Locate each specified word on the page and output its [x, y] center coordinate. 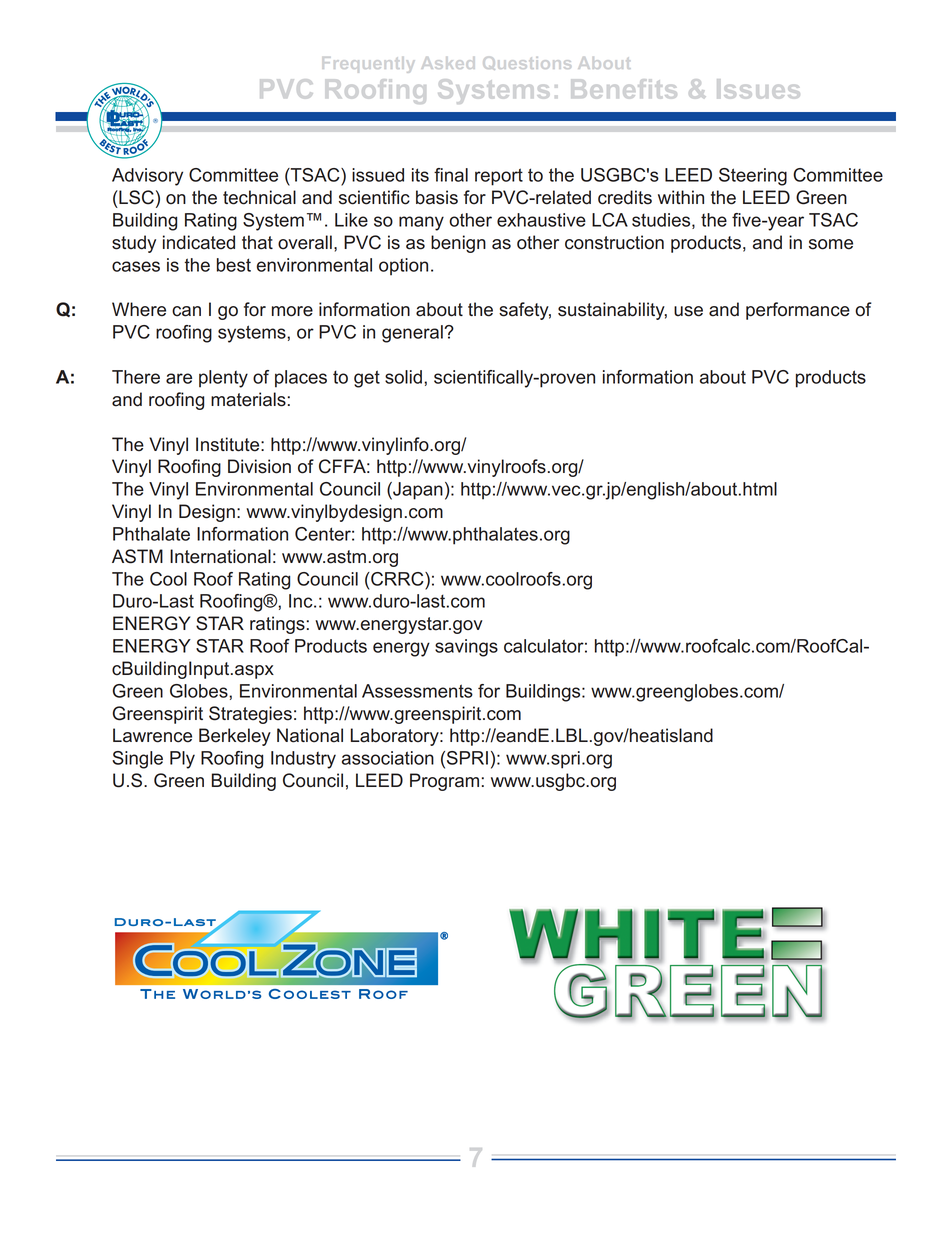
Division [259, 466]
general [413, 334]
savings [466, 648]
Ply [182, 760]
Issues [758, 88]
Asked [448, 63]
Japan [417, 491]
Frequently [368, 65]
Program [444, 782]
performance [798, 311]
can [186, 311]
